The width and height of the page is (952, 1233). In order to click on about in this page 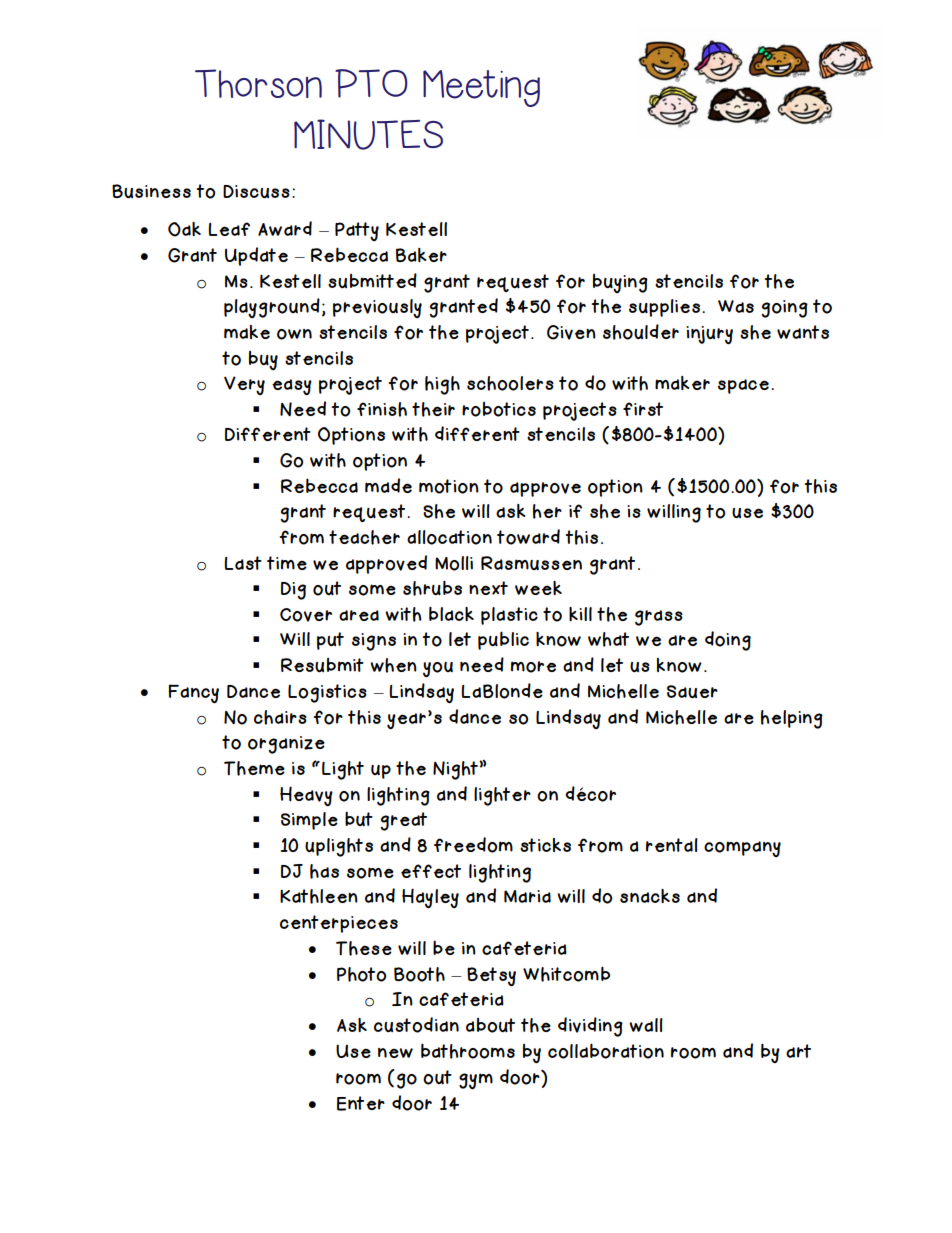, I will do `click(490, 1025)`.
